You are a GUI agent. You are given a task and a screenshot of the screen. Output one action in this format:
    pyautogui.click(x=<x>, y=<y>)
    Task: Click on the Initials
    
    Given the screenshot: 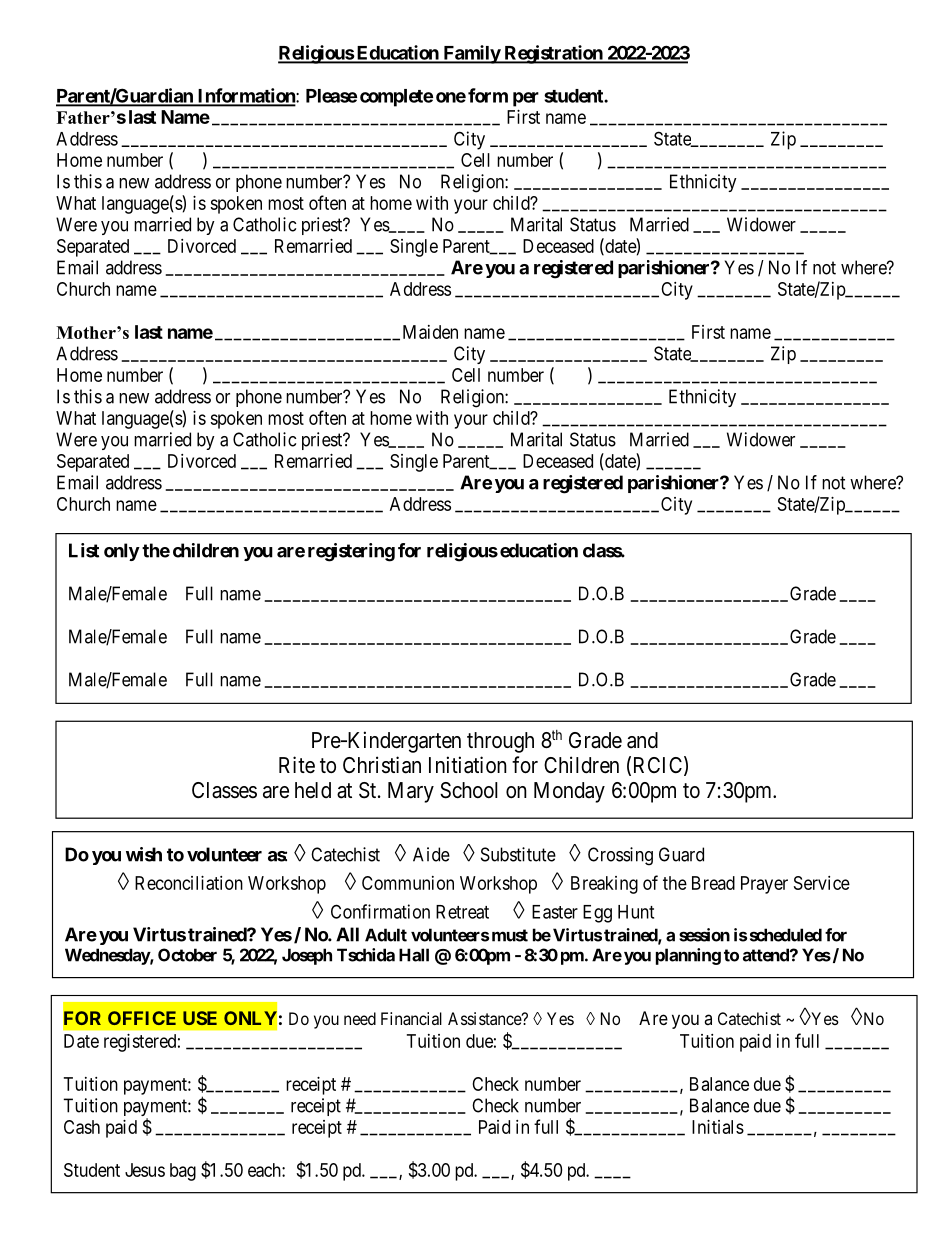 What is the action you would take?
    pyautogui.click(x=718, y=1127)
